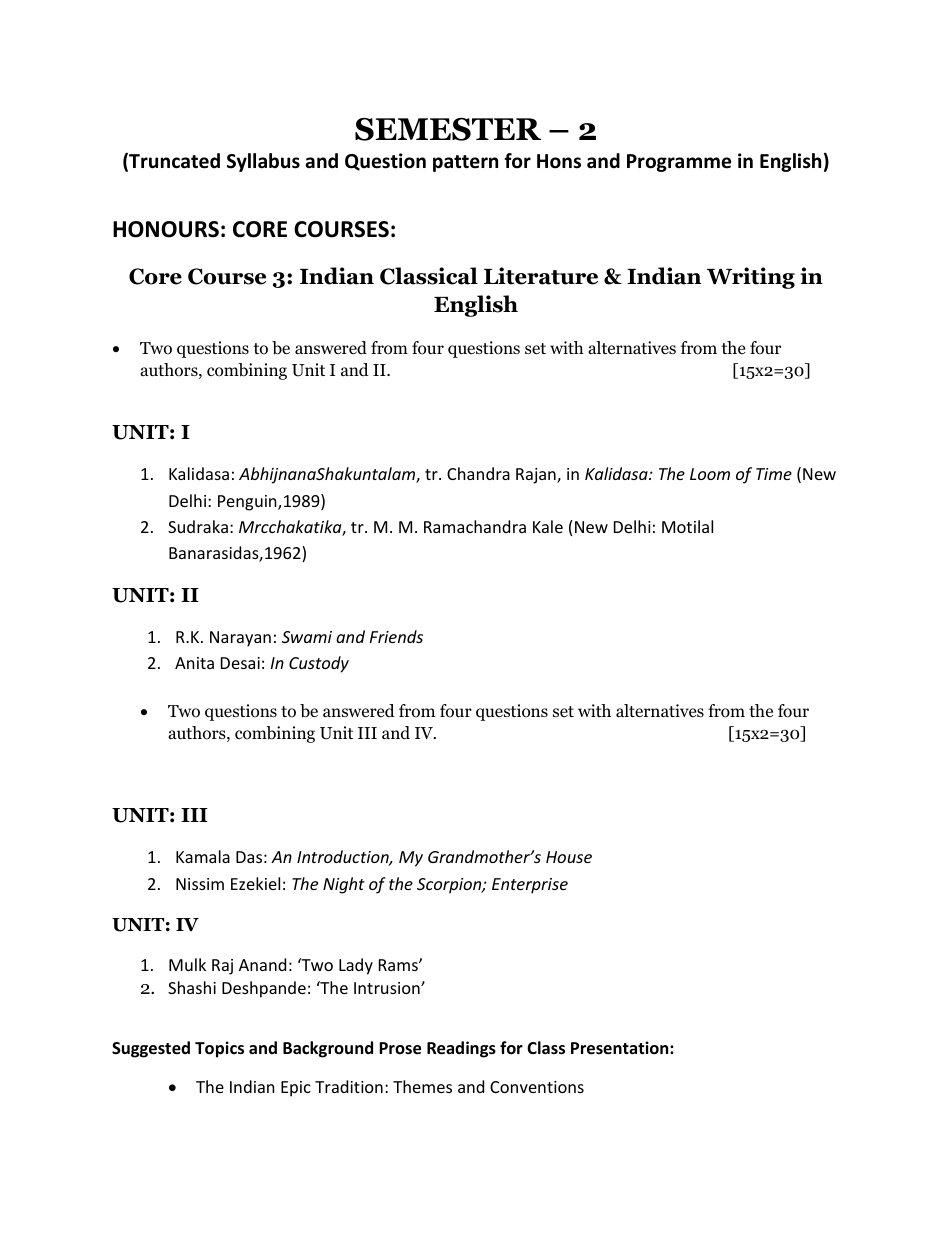  Describe the element at coordinates (679, 163) in the document. I see `Programme` at that location.
